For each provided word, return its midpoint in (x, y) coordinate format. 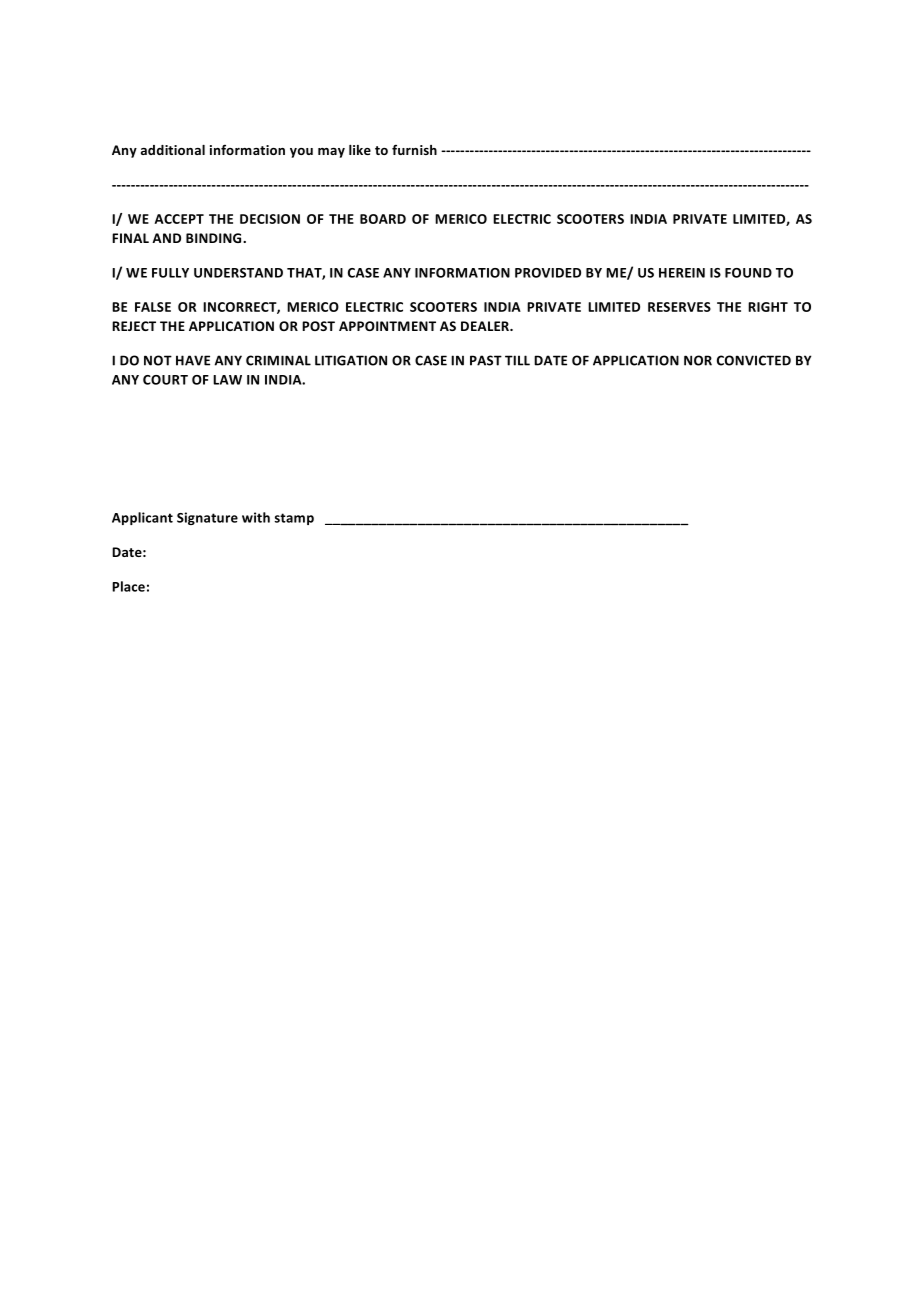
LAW (227, 380)
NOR (698, 360)
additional (173, 150)
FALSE (153, 307)
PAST (486, 360)
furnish (414, 150)
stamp (294, 519)
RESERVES (679, 307)
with (256, 517)
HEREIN (682, 273)
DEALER (486, 326)
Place (128, 586)
